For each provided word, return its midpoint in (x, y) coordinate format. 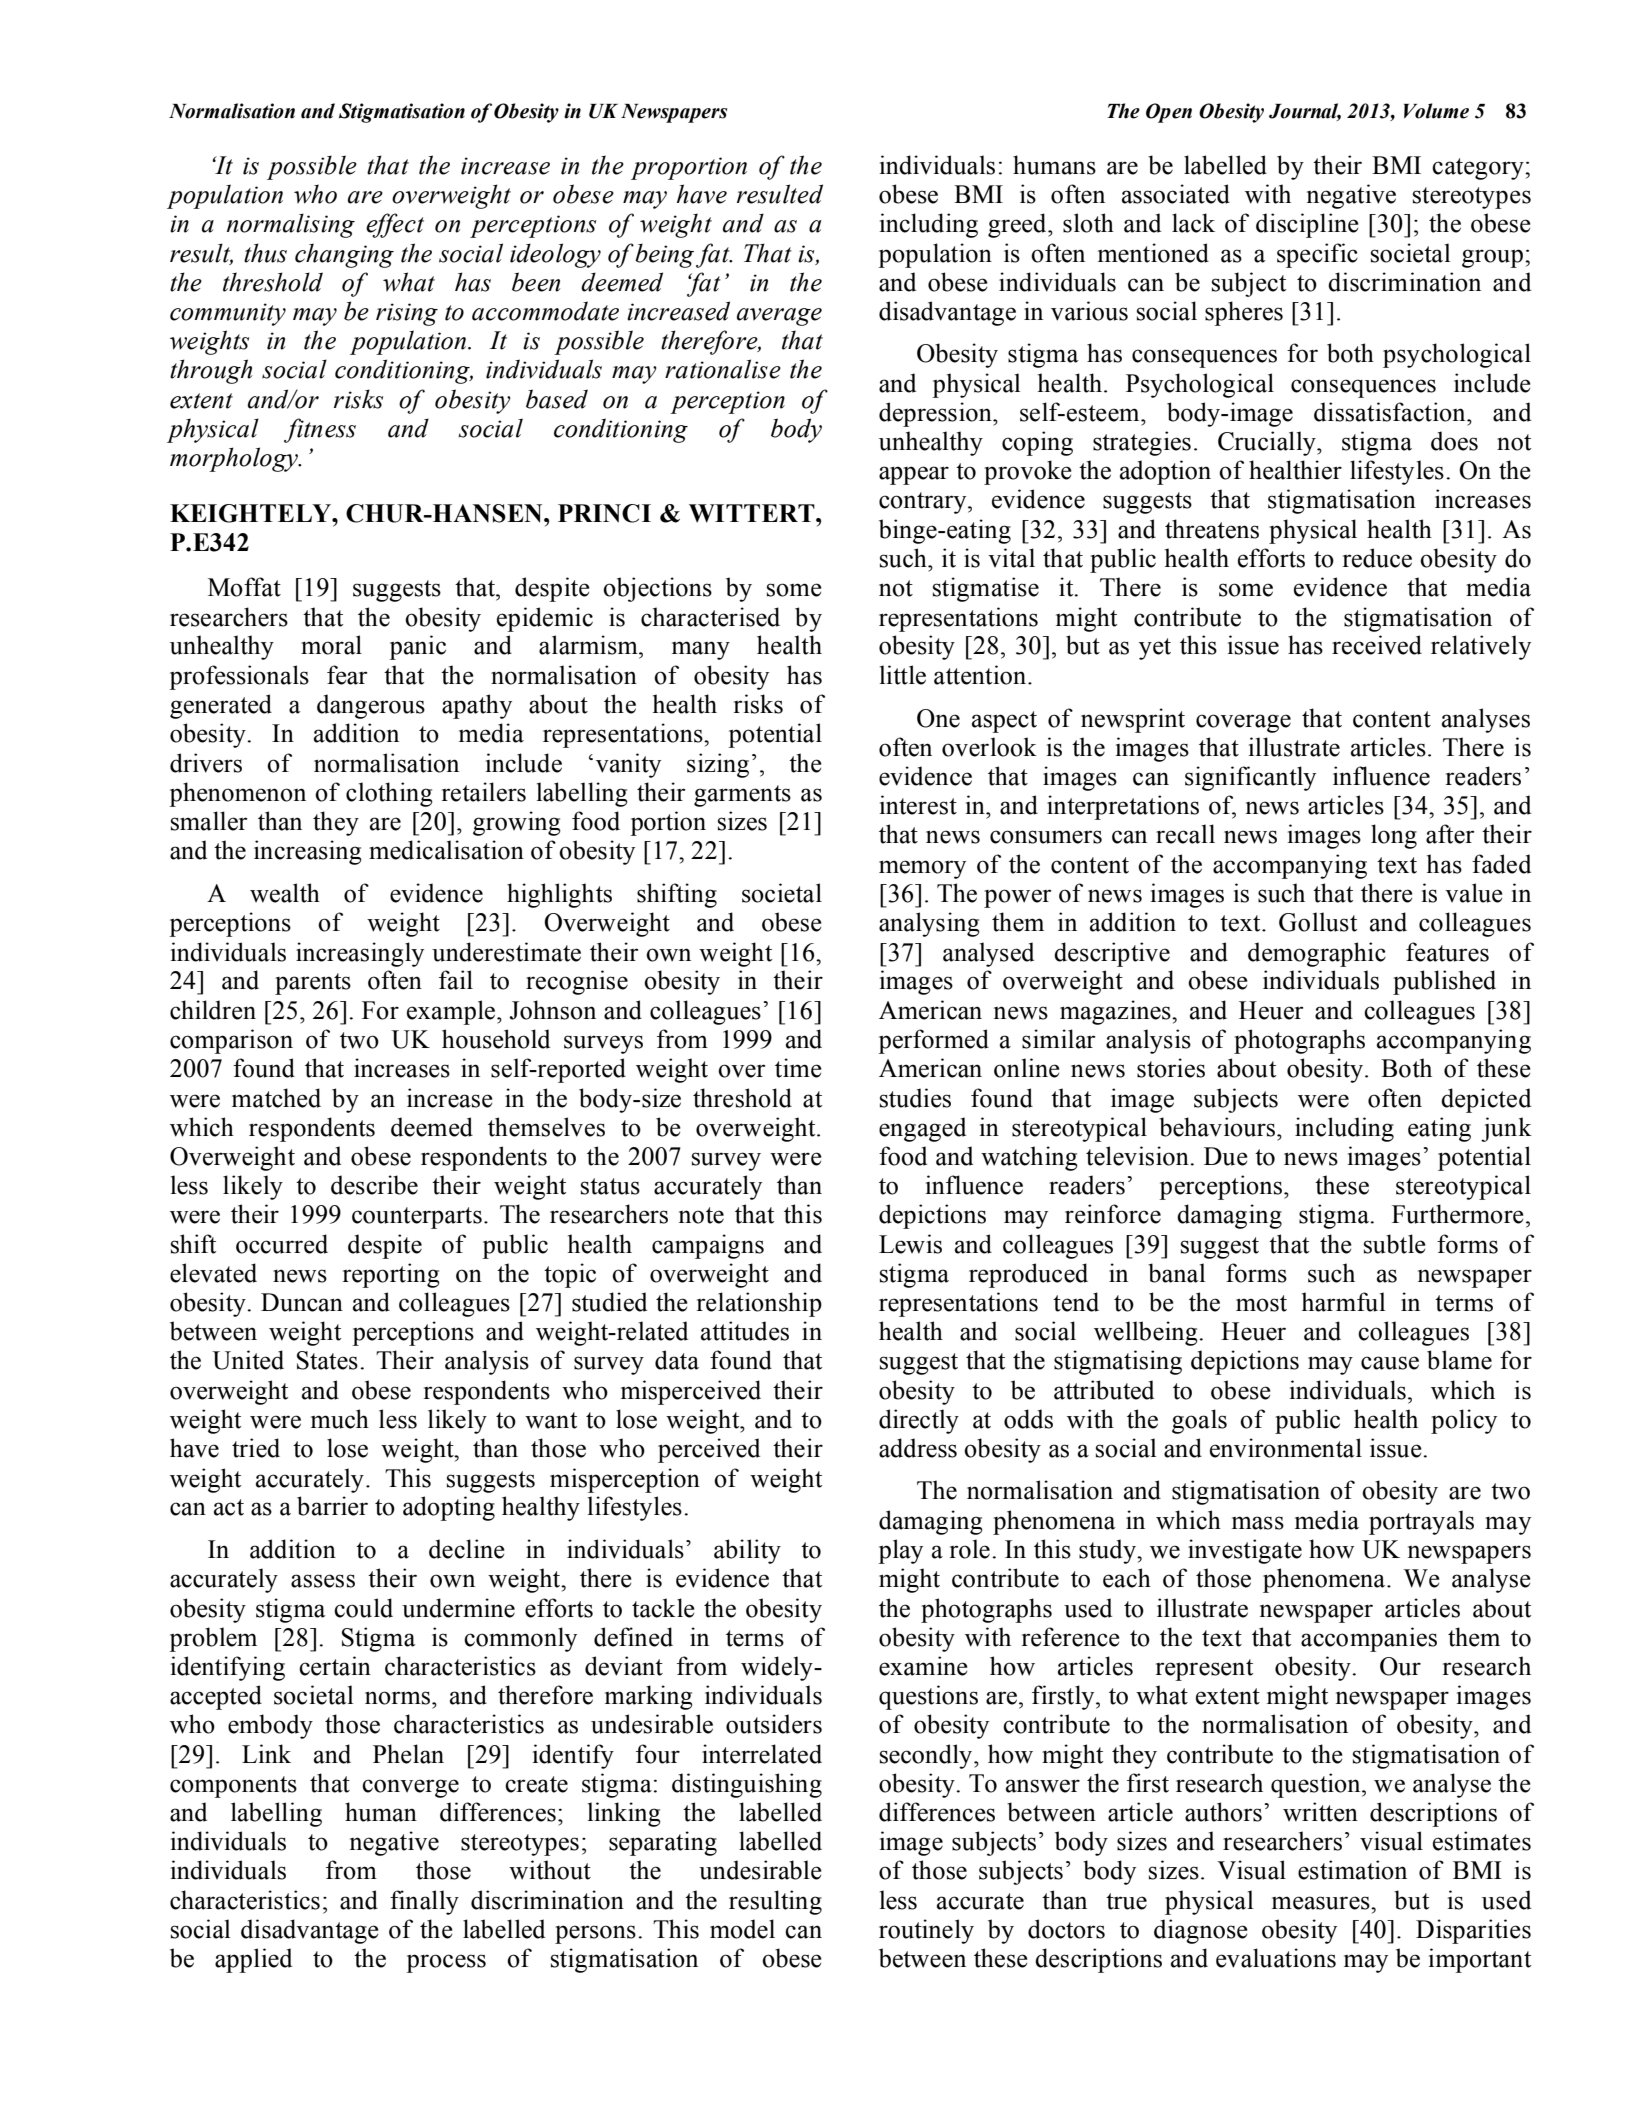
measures (1322, 1903)
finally (424, 1902)
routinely (926, 1931)
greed (1018, 225)
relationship (759, 1304)
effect (395, 225)
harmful (1344, 1302)
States (327, 1360)
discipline (1307, 225)
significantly (1250, 778)
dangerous (371, 706)
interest (918, 805)
